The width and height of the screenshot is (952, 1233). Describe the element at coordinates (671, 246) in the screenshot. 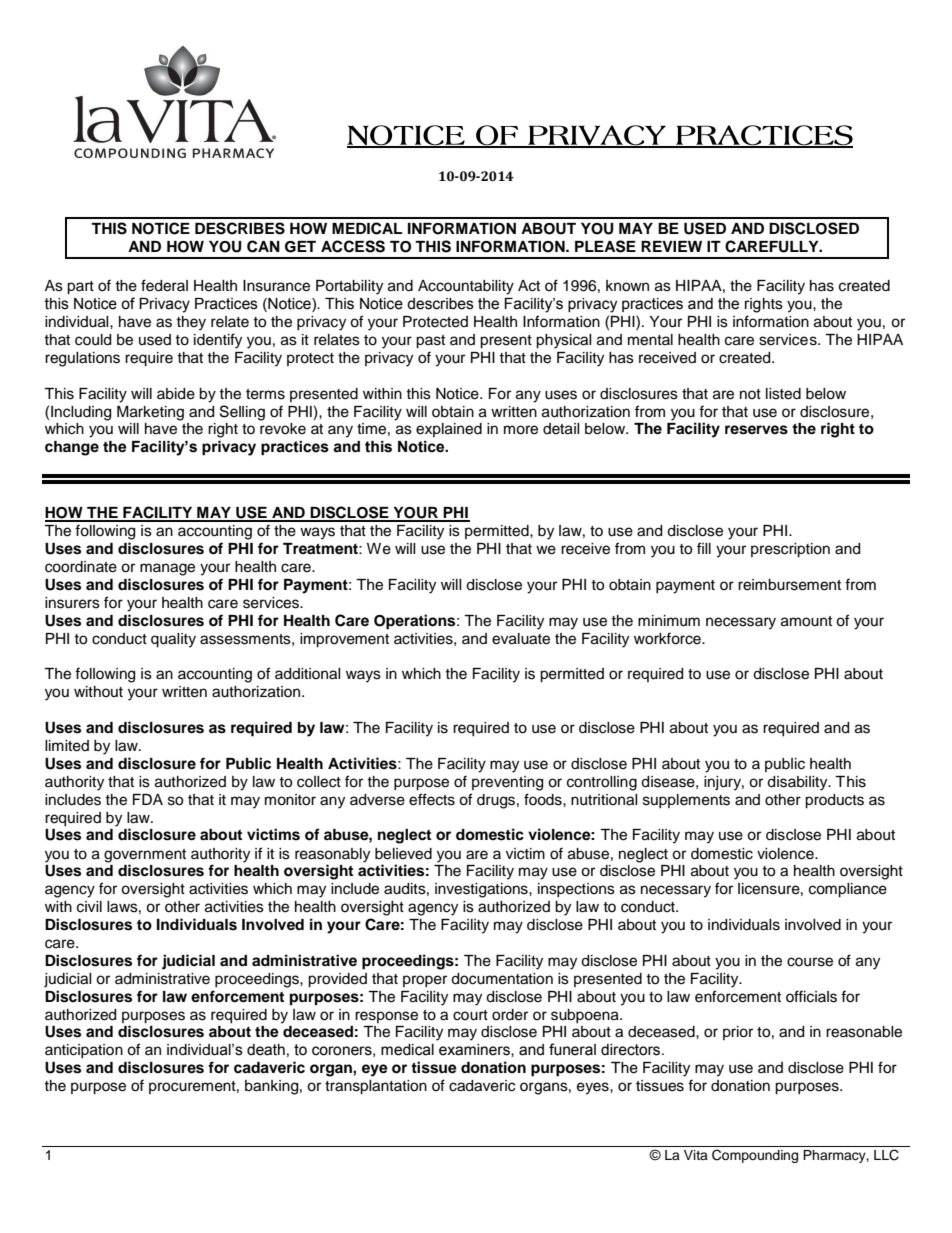

I see `REVIEW` at that location.
